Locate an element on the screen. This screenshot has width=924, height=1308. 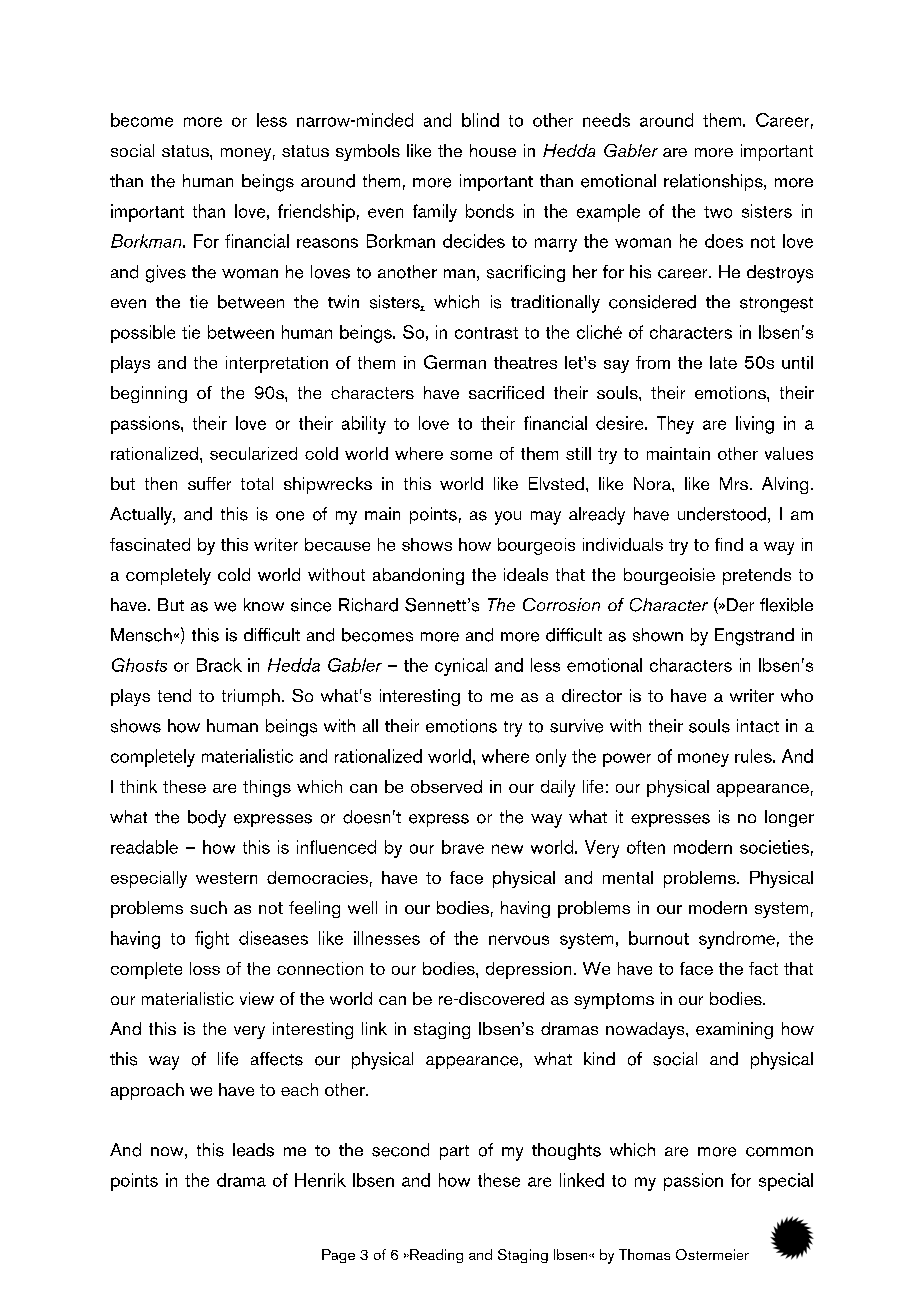
fight is located at coordinates (212, 940).
